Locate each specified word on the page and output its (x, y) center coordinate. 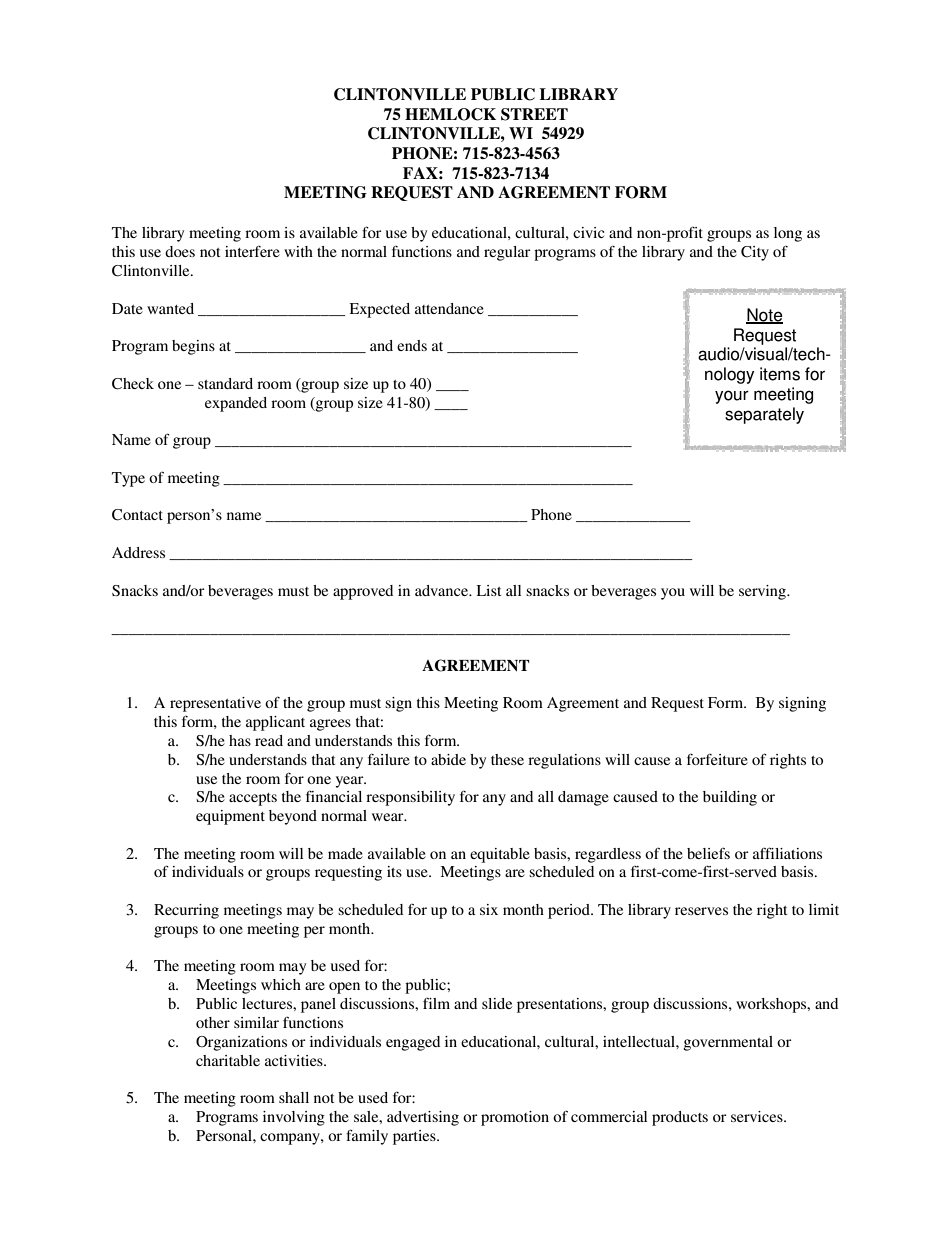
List (488, 590)
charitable (228, 1060)
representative (215, 704)
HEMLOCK (450, 114)
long (788, 234)
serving (763, 592)
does (180, 251)
